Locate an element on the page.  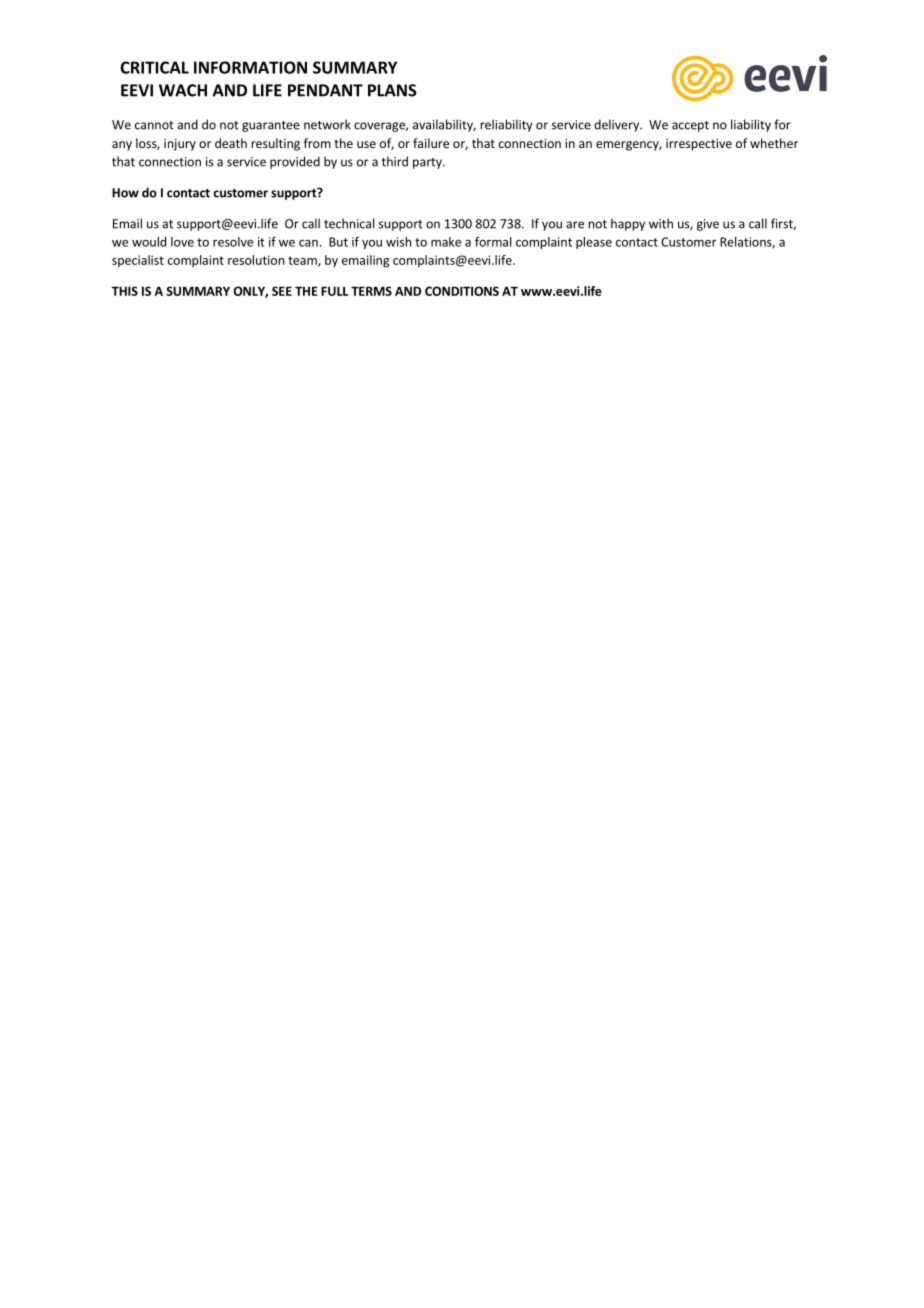
How is located at coordinates (125, 193).
